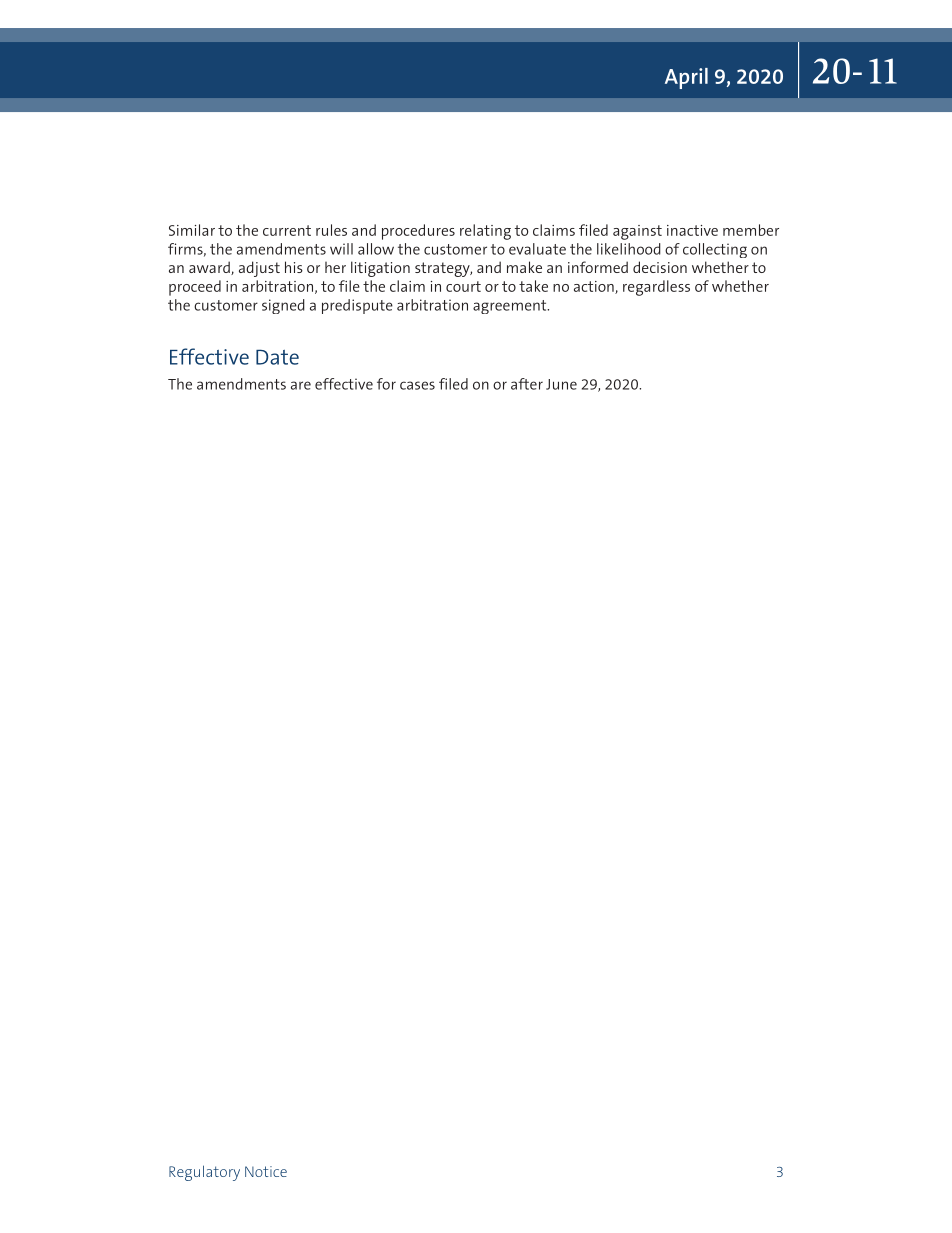 Image resolution: width=952 pixels, height=1233 pixels. What do you see at coordinates (287, 230) in the document?
I see `current` at bounding box center [287, 230].
